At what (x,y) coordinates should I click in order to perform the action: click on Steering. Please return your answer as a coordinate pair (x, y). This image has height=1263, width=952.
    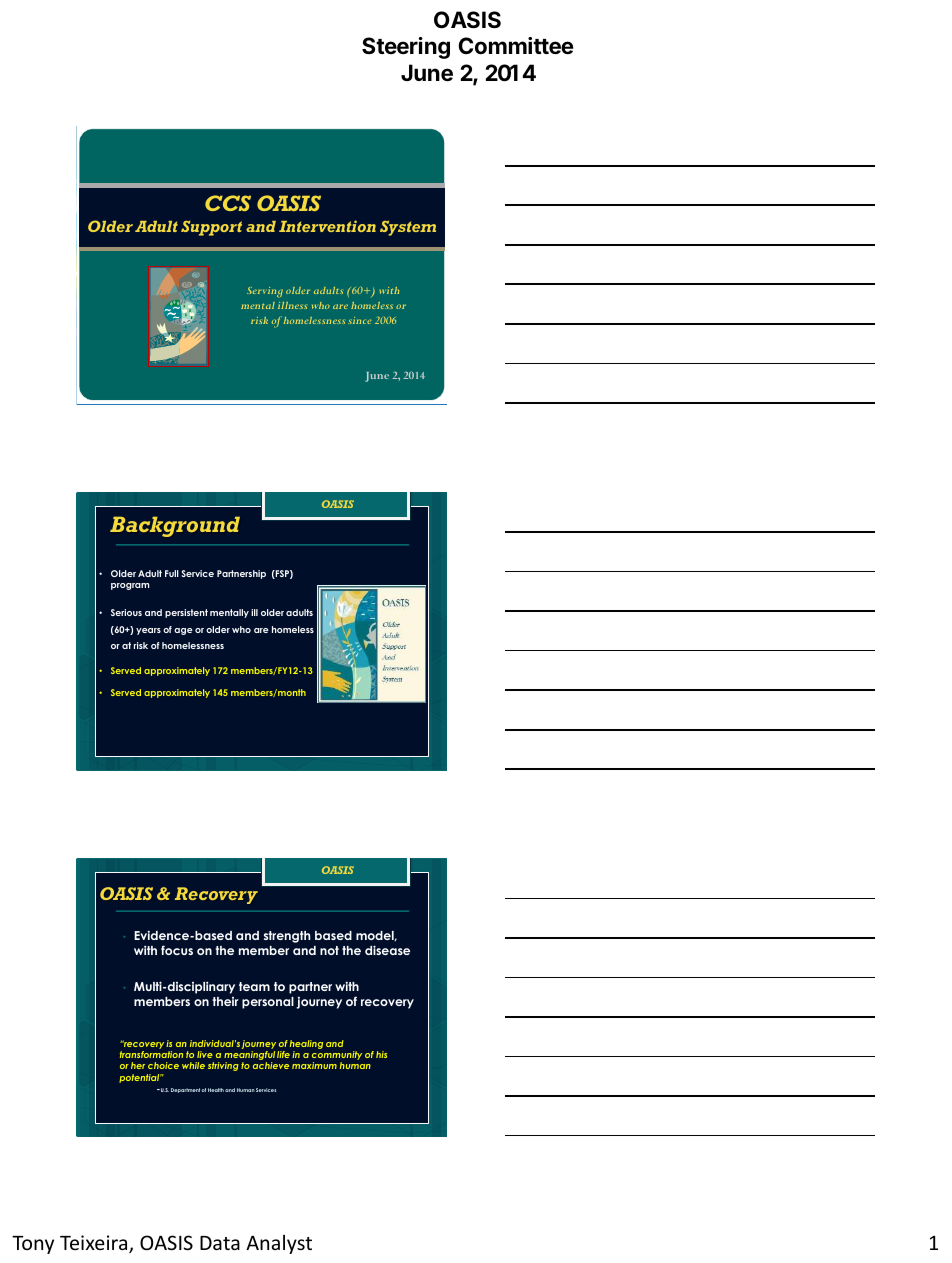
    Looking at the image, I should click on (406, 48).
